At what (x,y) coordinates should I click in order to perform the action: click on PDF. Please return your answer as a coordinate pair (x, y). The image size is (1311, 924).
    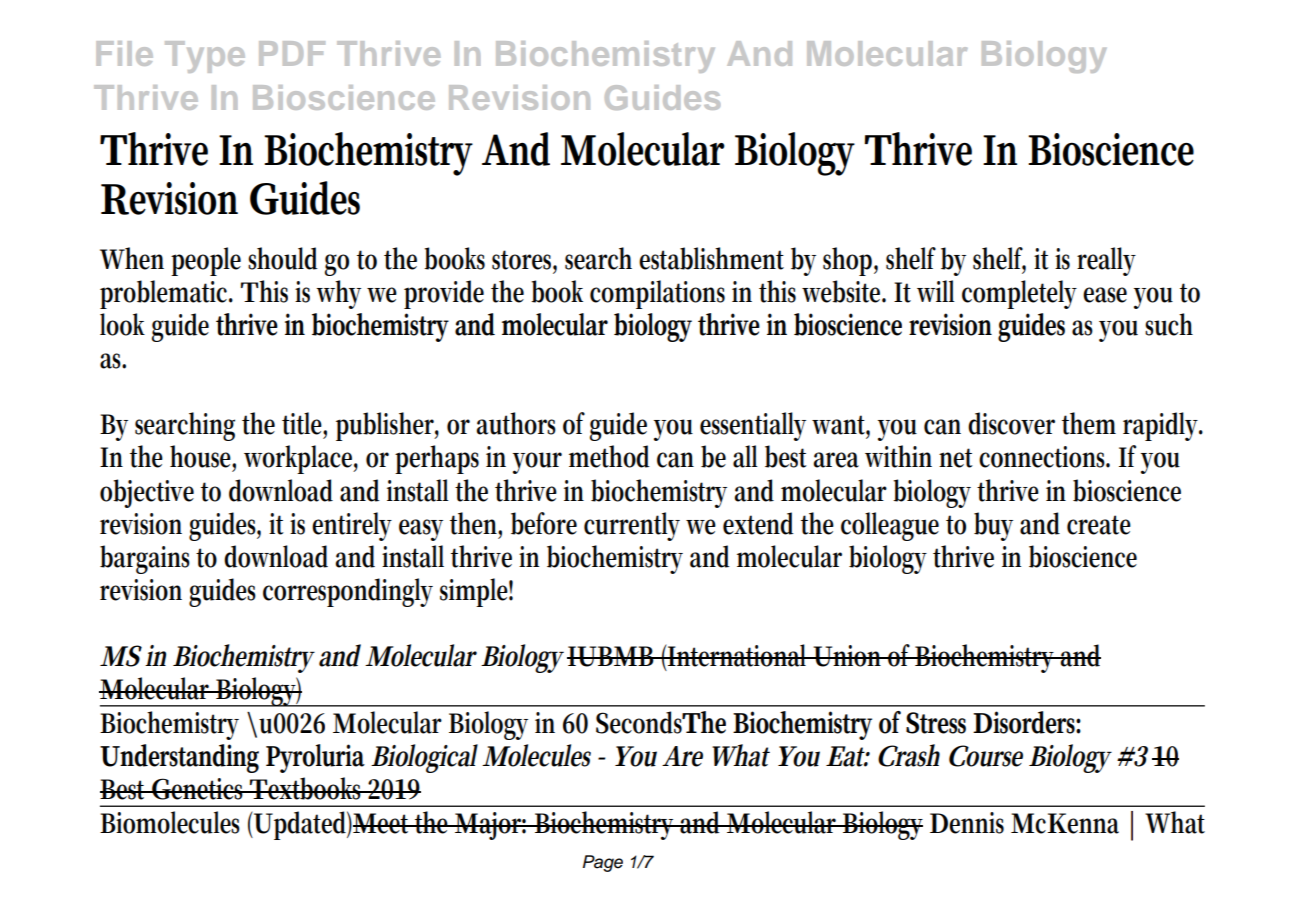
    Looking at the image, I should click on (292, 53).
